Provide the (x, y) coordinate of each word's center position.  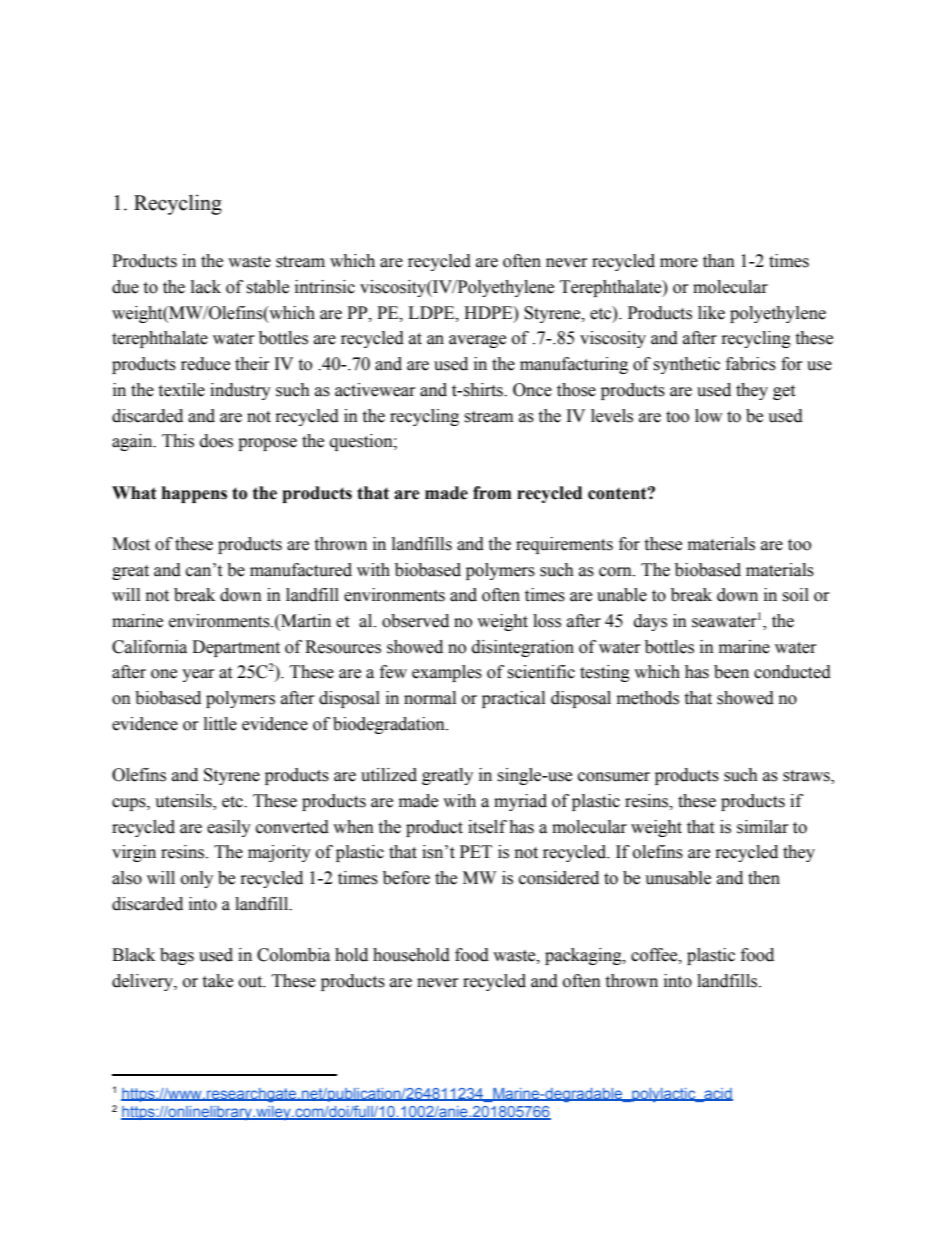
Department (236, 648)
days (650, 622)
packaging (584, 956)
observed (415, 621)
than (719, 261)
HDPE (489, 312)
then (764, 878)
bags (177, 956)
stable (267, 287)
